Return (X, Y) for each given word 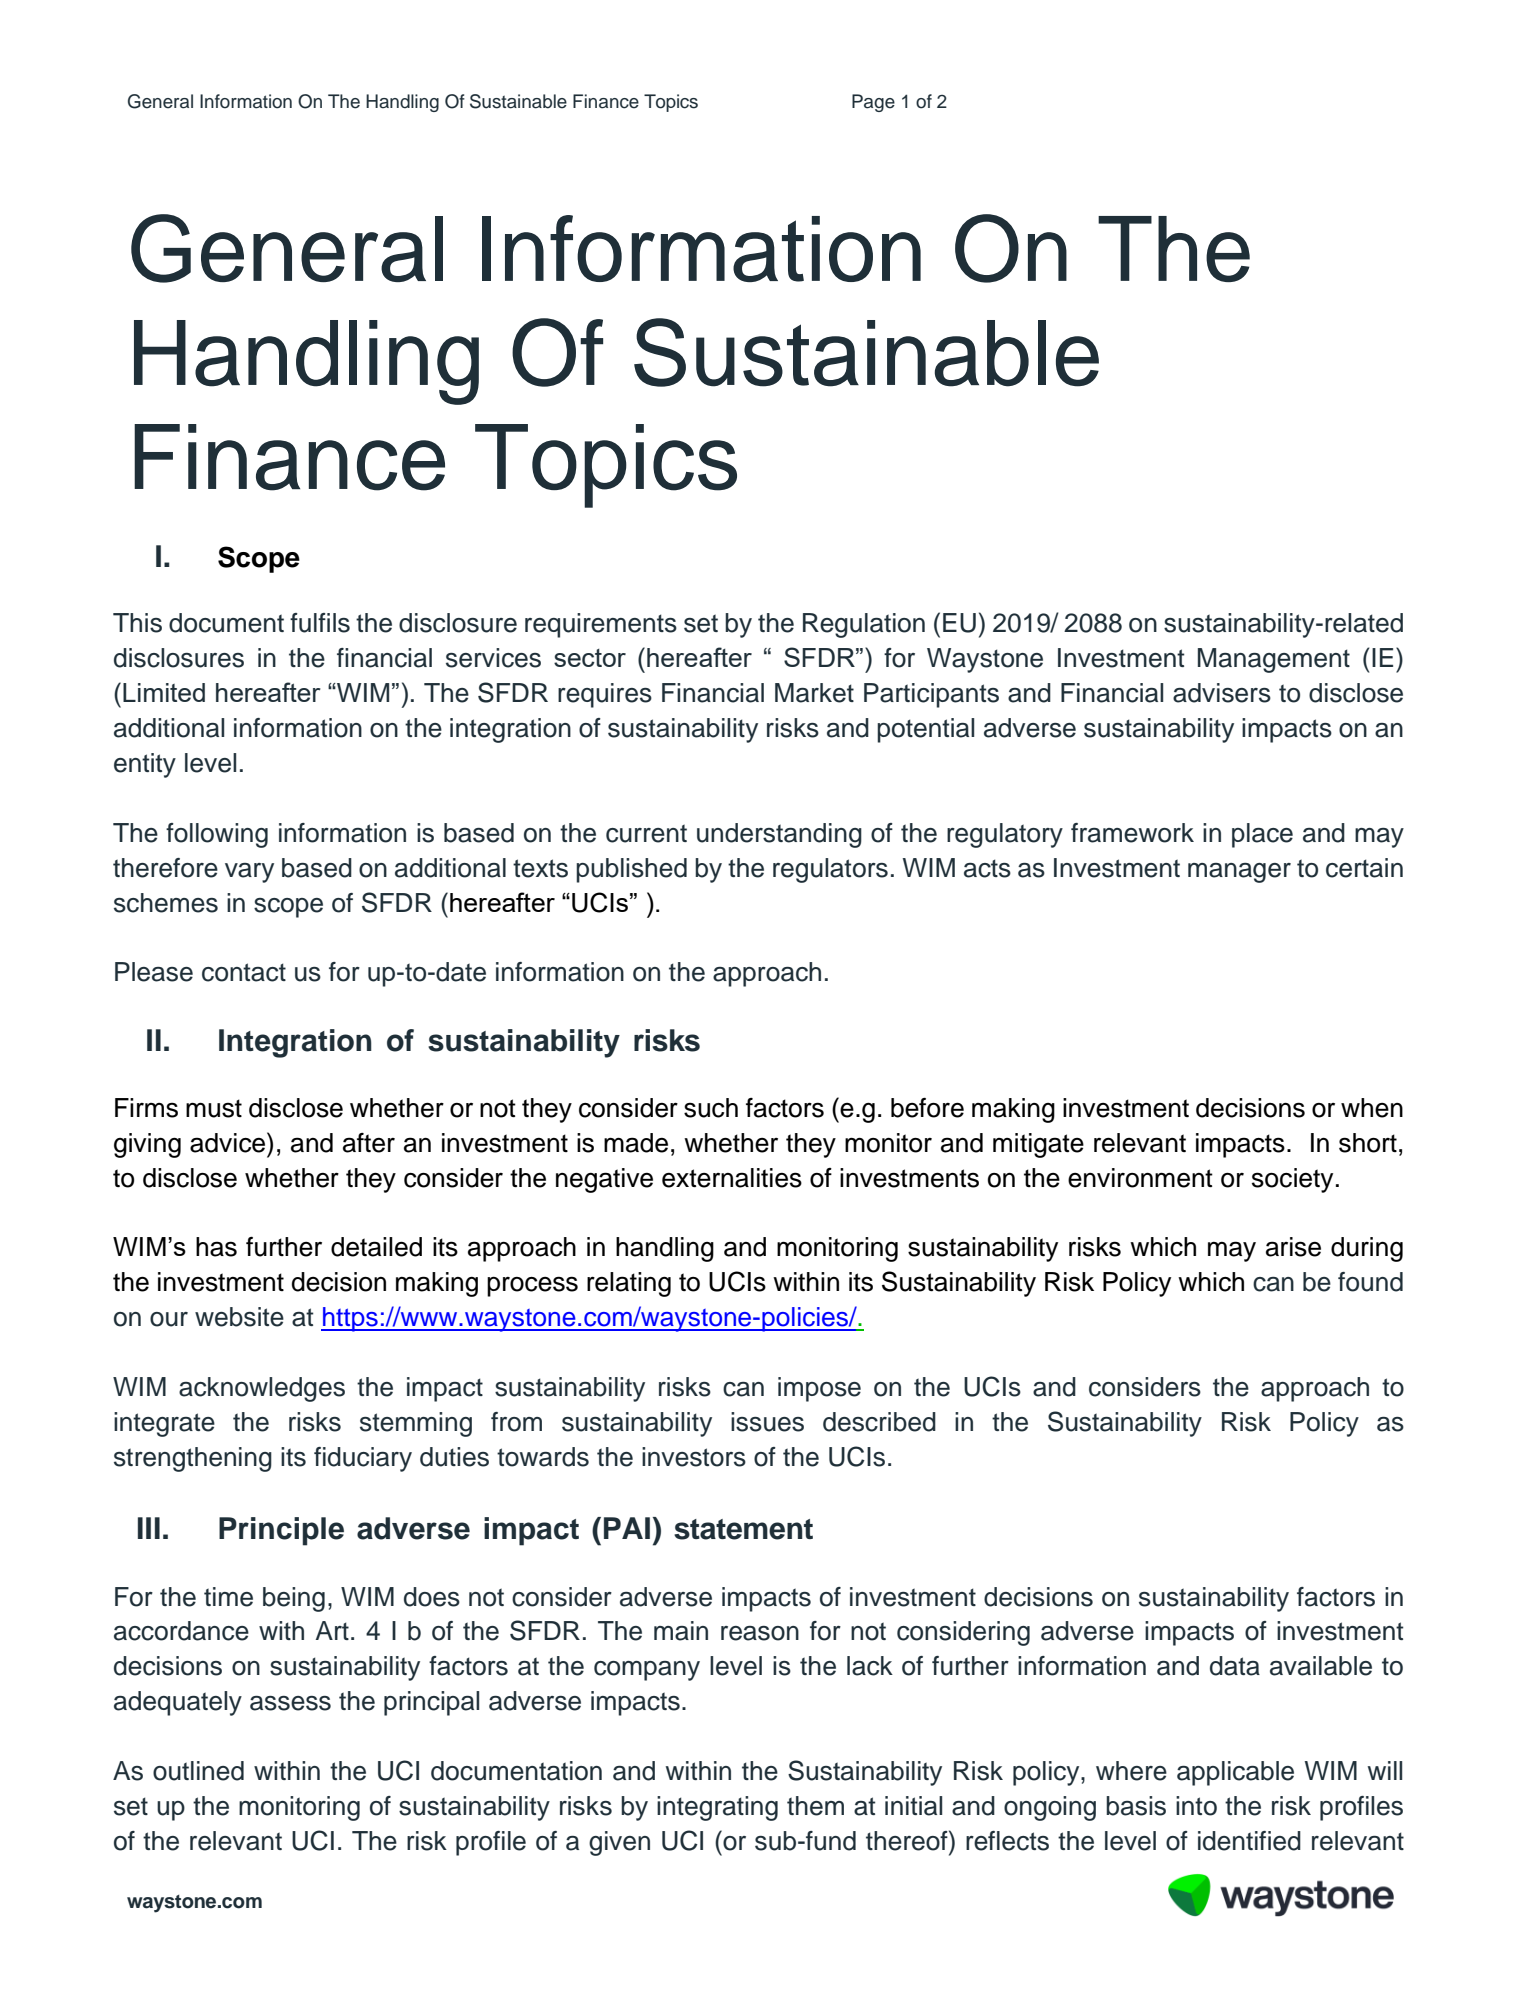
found (1370, 1282)
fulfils (320, 623)
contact (244, 972)
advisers (1222, 693)
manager (1239, 873)
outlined (198, 1771)
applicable (1235, 1773)
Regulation (864, 625)
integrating (717, 1808)
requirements (601, 625)
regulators (830, 870)
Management (1274, 660)
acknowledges (262, 1389)
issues (767, 1422)
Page (873, 103)
